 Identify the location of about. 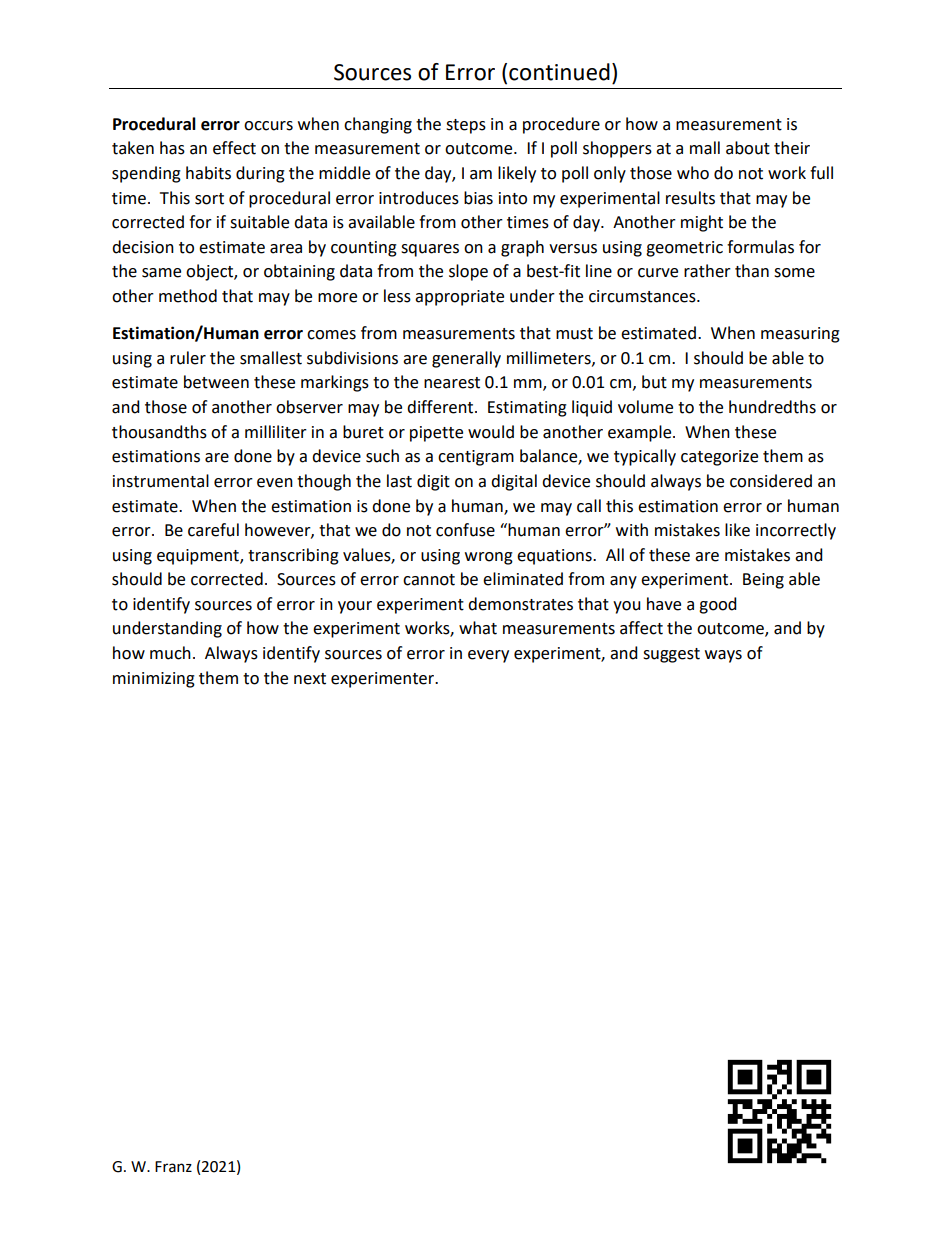
(748, 148).
